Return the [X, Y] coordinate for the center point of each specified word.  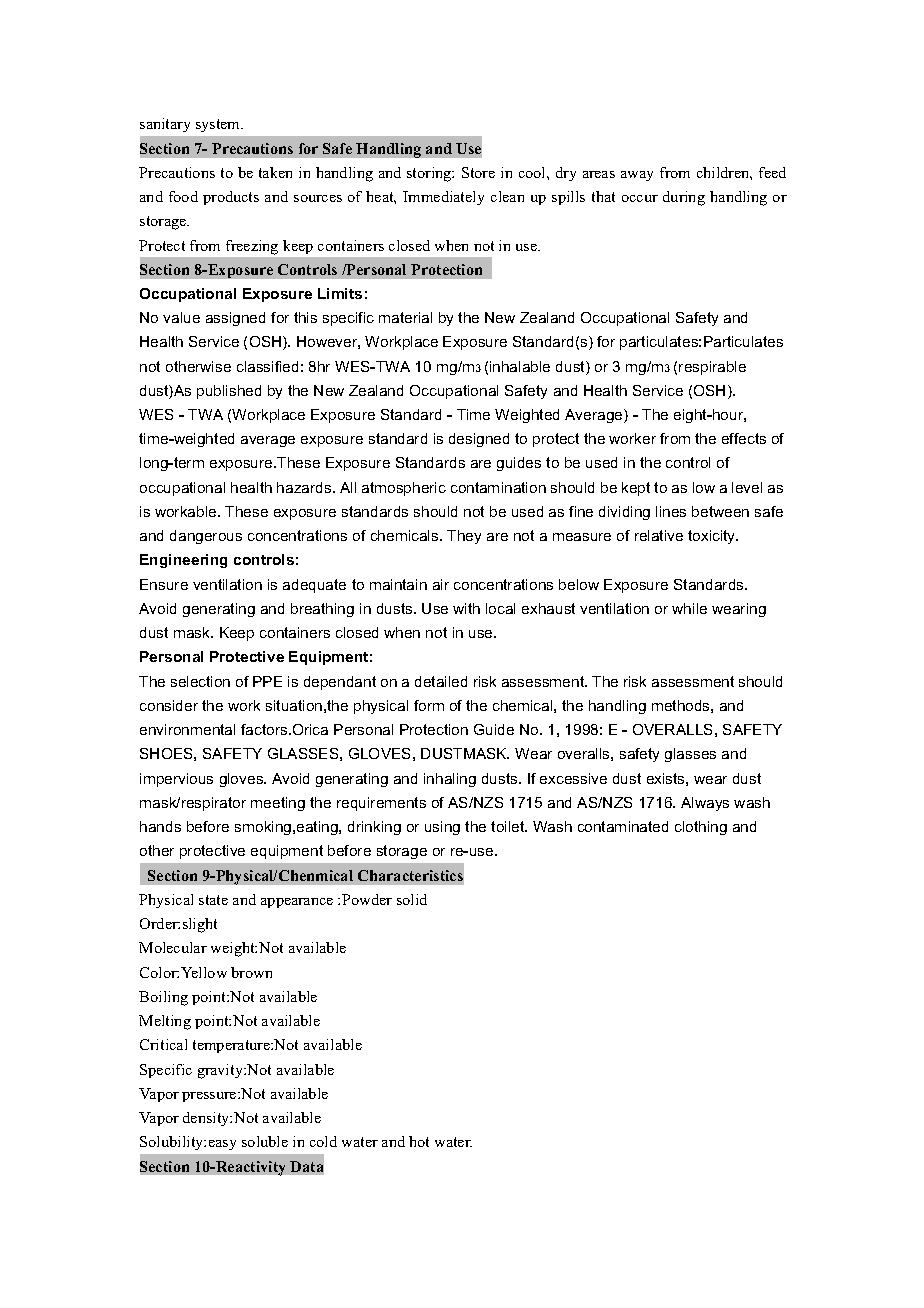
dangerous [206, 537]
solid [412, 899]
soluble [265, 1141]
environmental [187, 729]
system [219, 125]
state [213, 900]
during [684, 198]
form [429, 705]
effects [744, 438]
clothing [701, 828]
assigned [235, 319]
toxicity [713, 537]
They [464, 537]
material [405, 317]
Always [705, 804]
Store [478, 172]
